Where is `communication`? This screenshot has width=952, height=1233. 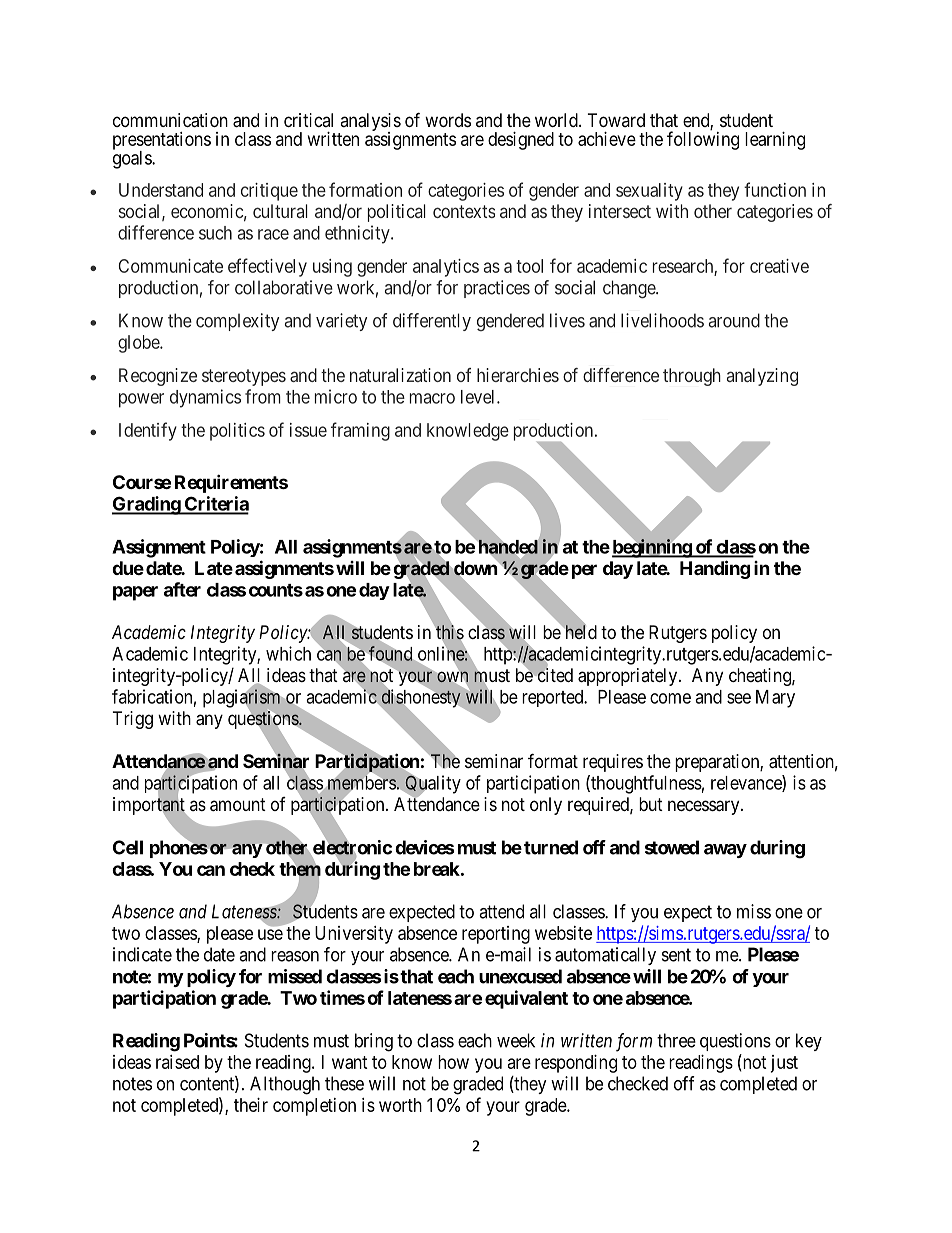
communication is located at coordinates (170, 120).
